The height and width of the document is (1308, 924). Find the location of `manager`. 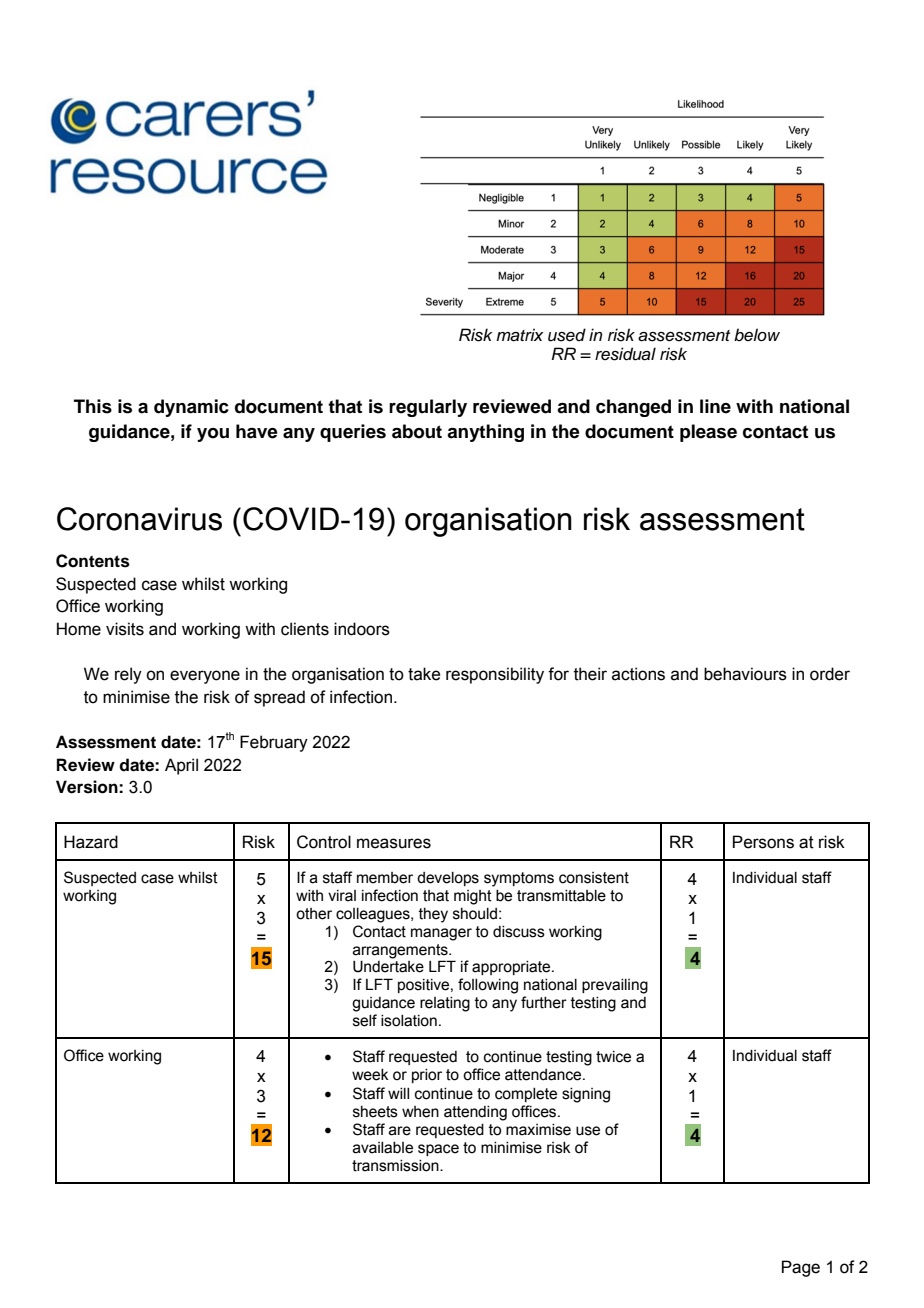

manager is located at coordinates (441, 934).
